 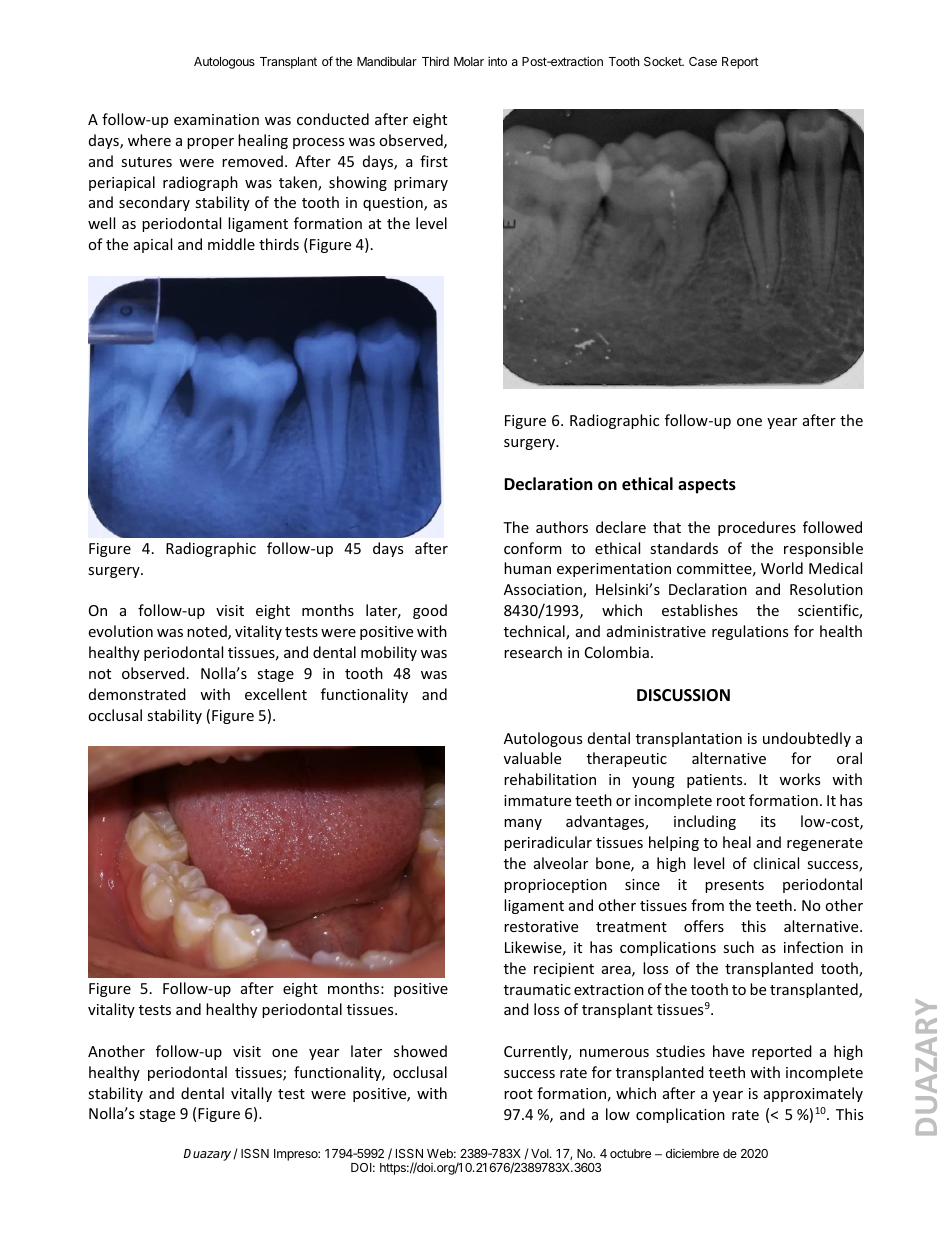 What do you see at coordinates (276, 694) in the screenshot?
I see `excellent` at bounding box center [276, 694].
